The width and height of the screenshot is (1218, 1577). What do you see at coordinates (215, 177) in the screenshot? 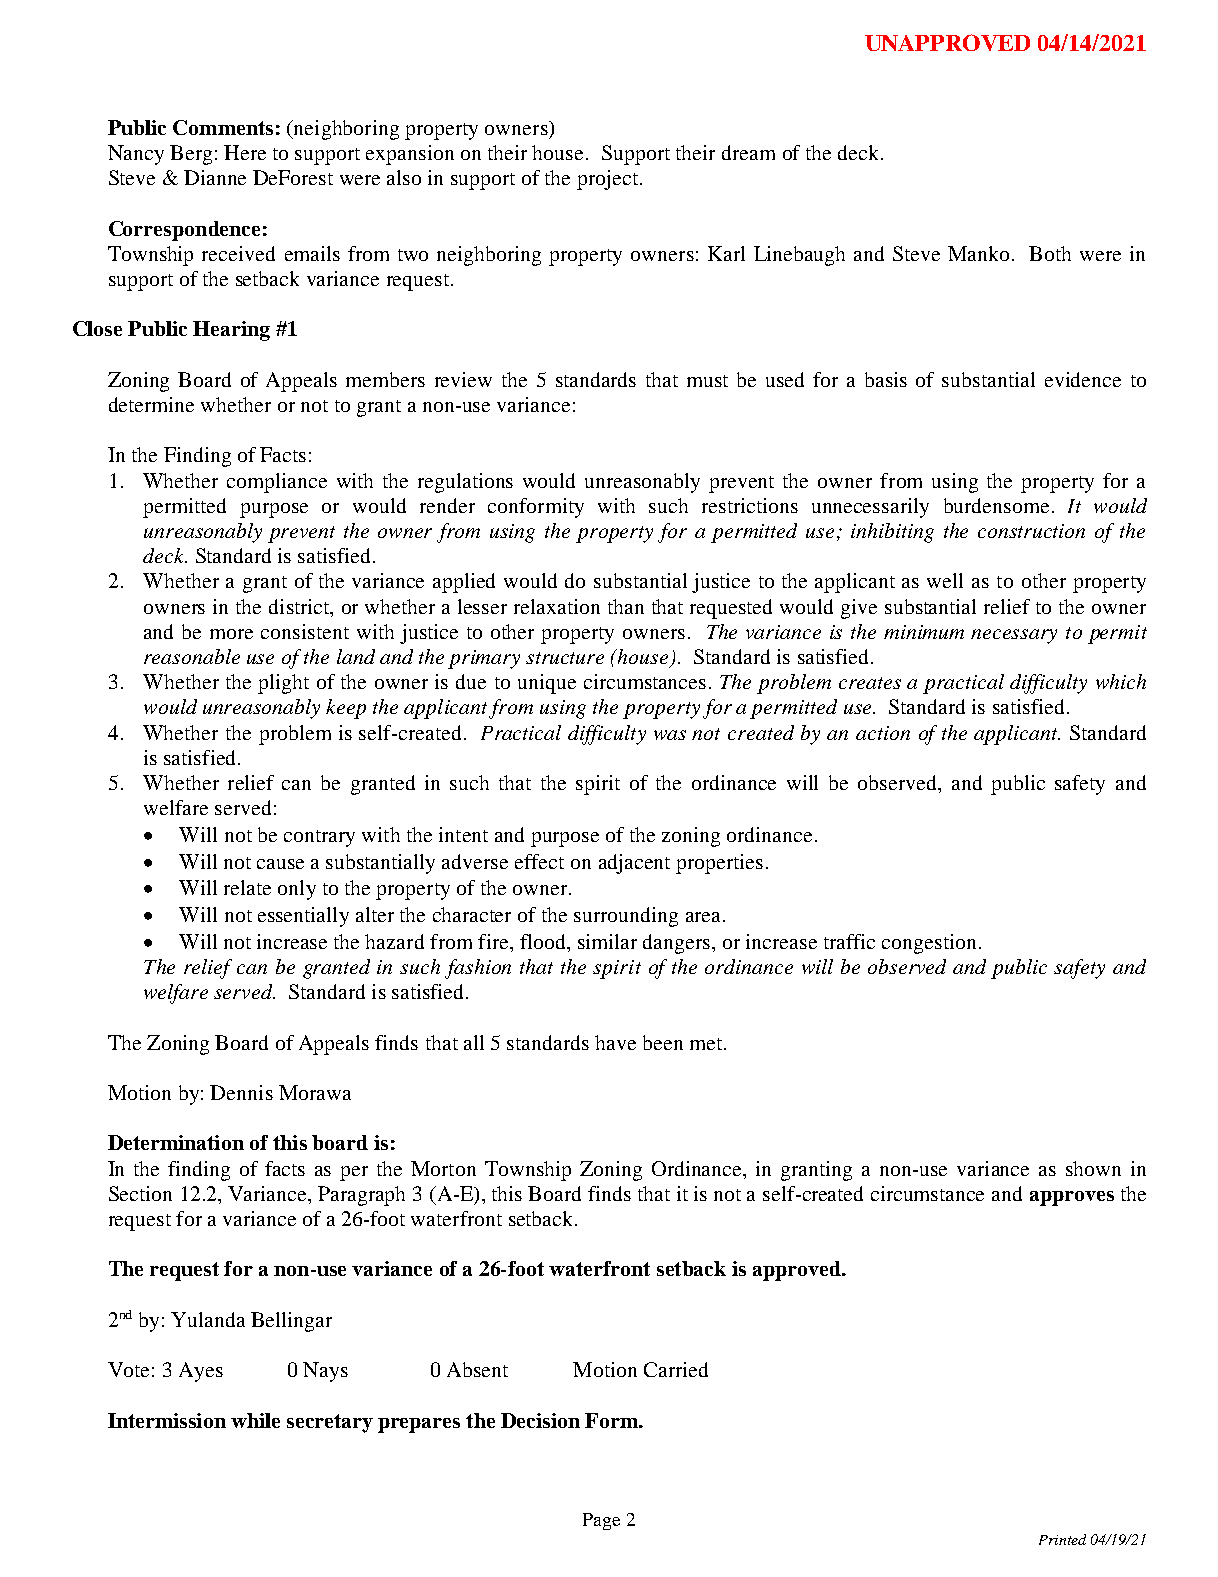
I see `Dianne` at bounding box center [215, 177].
